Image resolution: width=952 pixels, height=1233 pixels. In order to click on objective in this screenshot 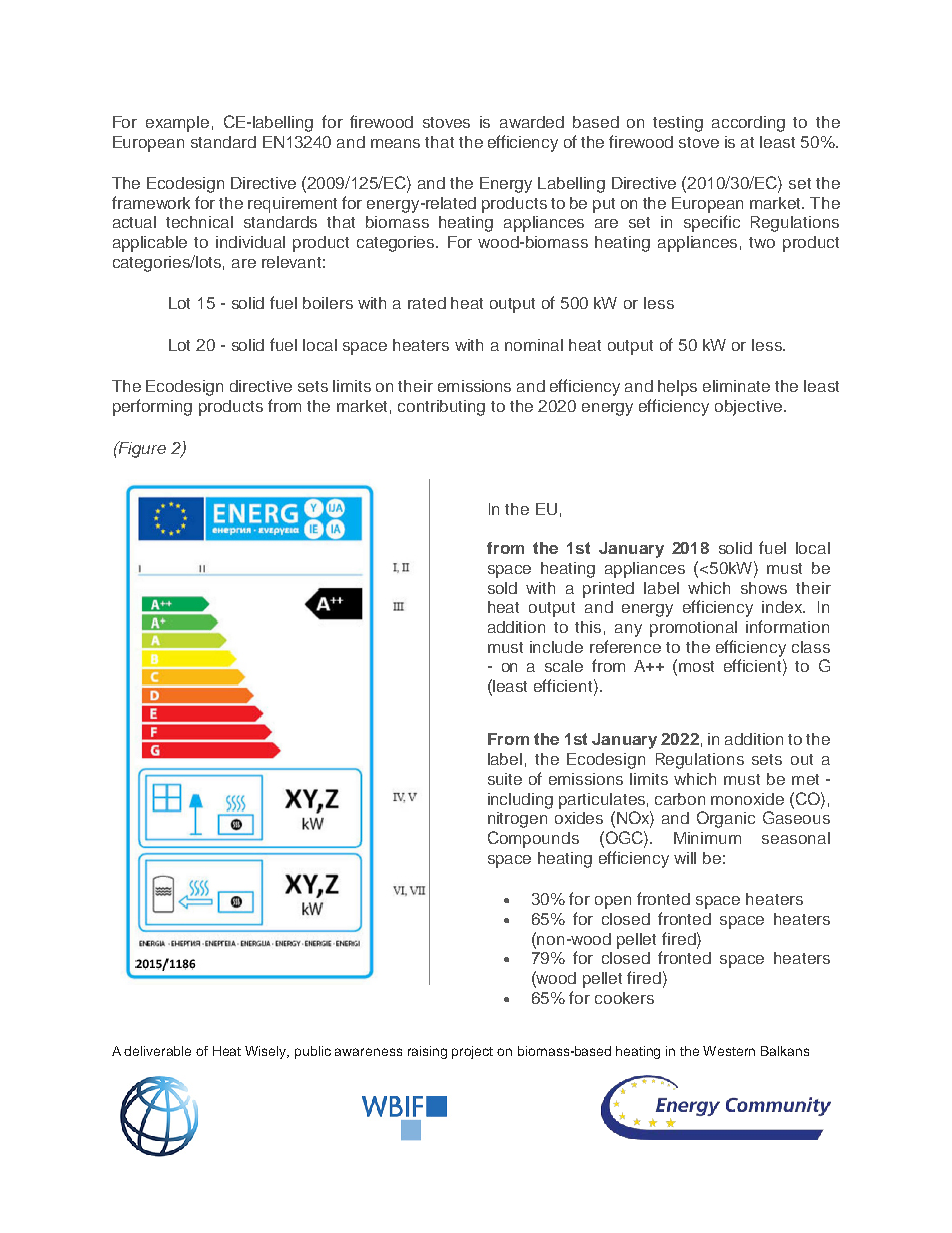, I will do `click(748, 408)`.
